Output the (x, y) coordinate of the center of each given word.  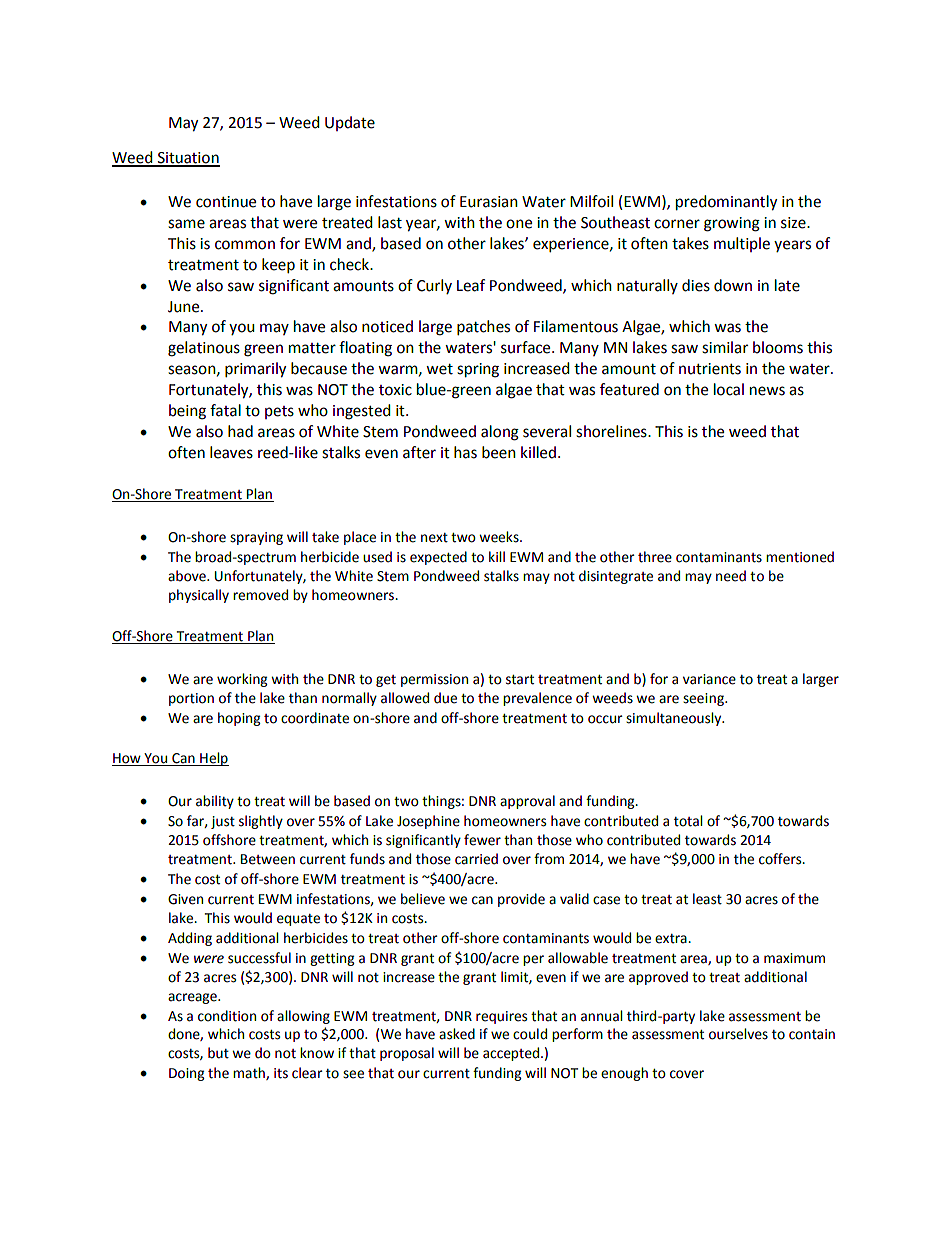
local (729, 389)
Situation (187, 159)
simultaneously (675, 719)
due (445, 698)
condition (227, 1016)
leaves (231, 452)
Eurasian (489, 202)
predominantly (726, 203)
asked (457, 1034)
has (465, 452)
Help (213, 759)
